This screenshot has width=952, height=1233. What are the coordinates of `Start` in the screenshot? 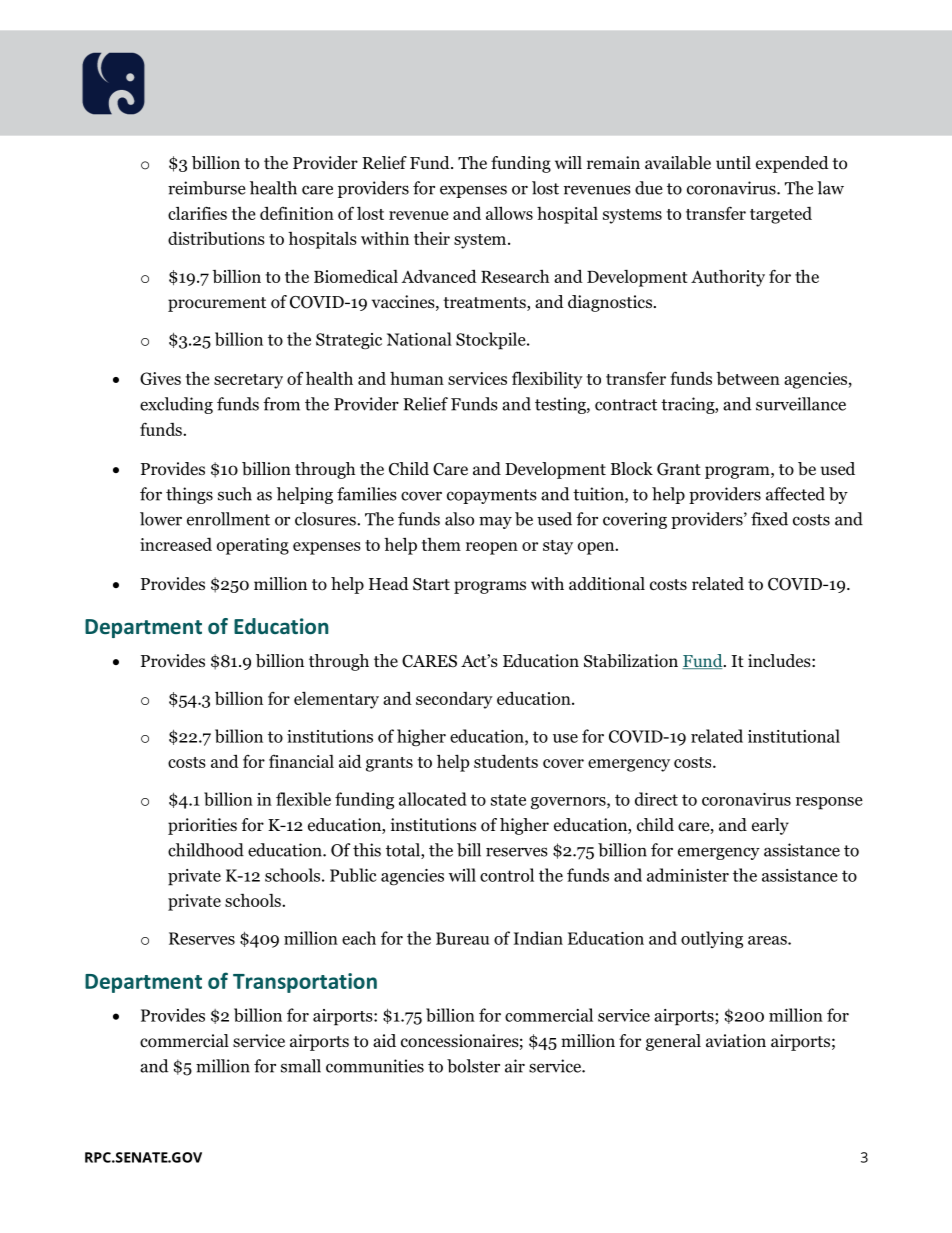 It's located at (431, 584).
